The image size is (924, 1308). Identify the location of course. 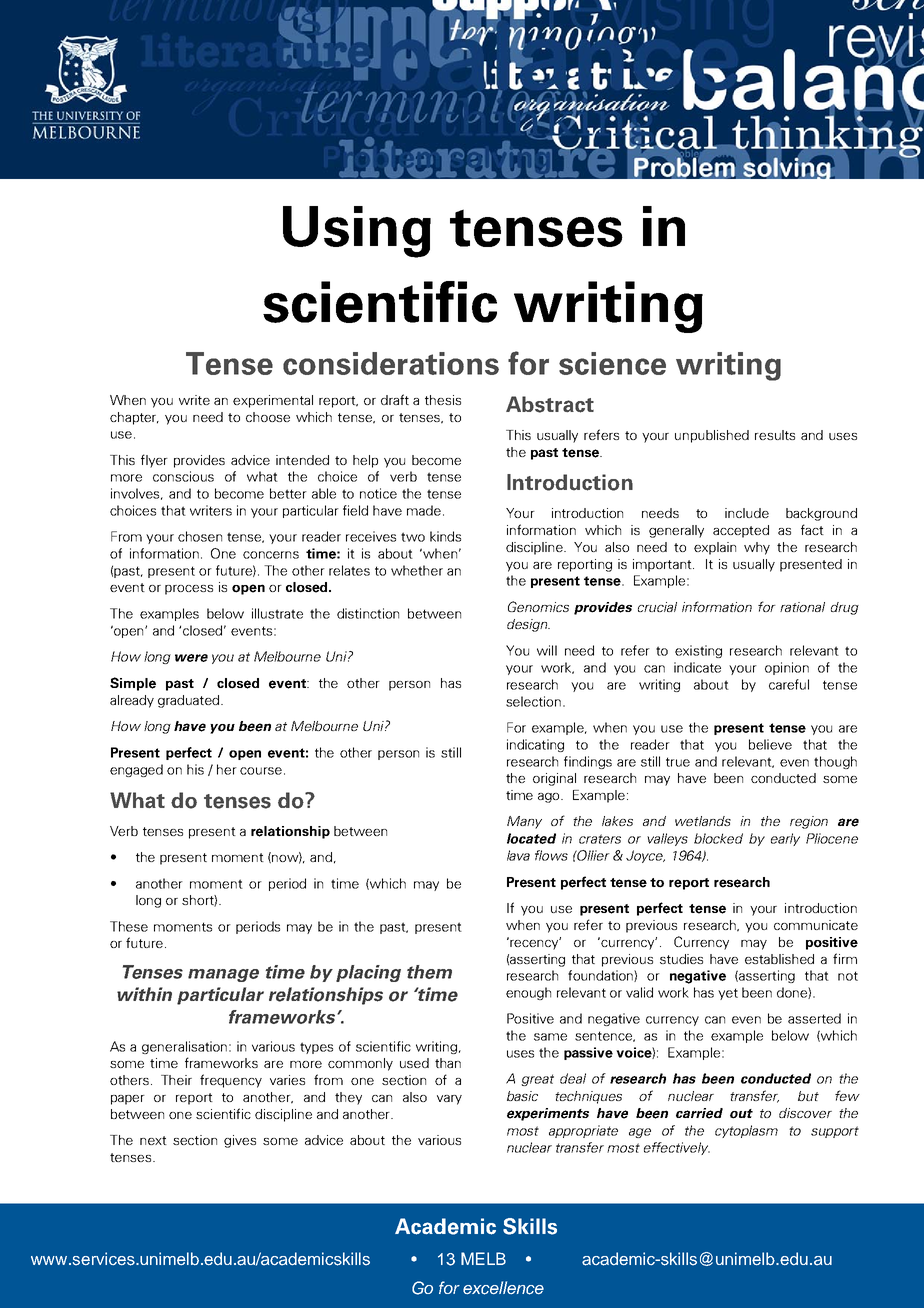
(261, 771).
